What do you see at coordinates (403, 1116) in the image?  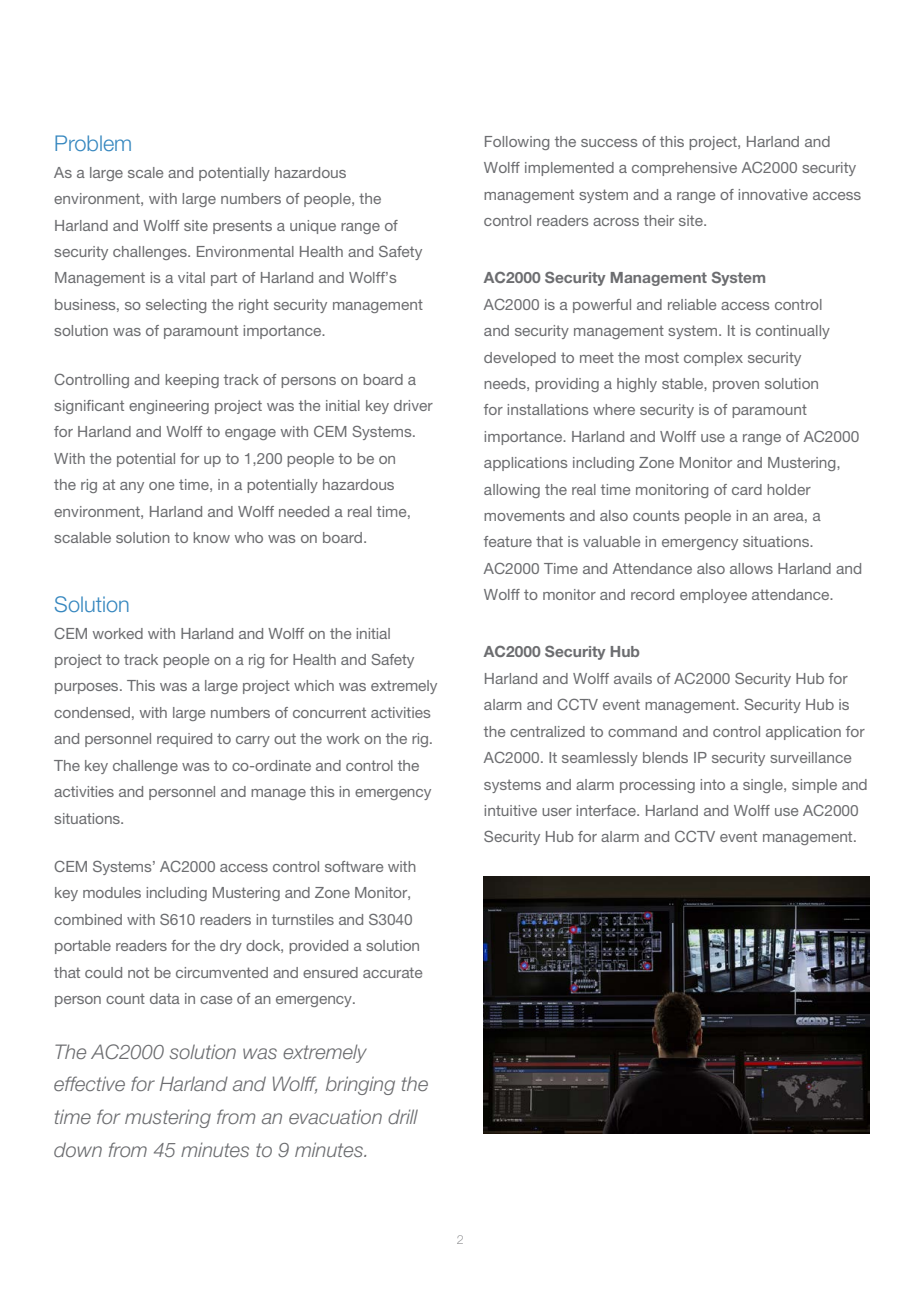 I see `drill` at bounding box center [403, 1116].
